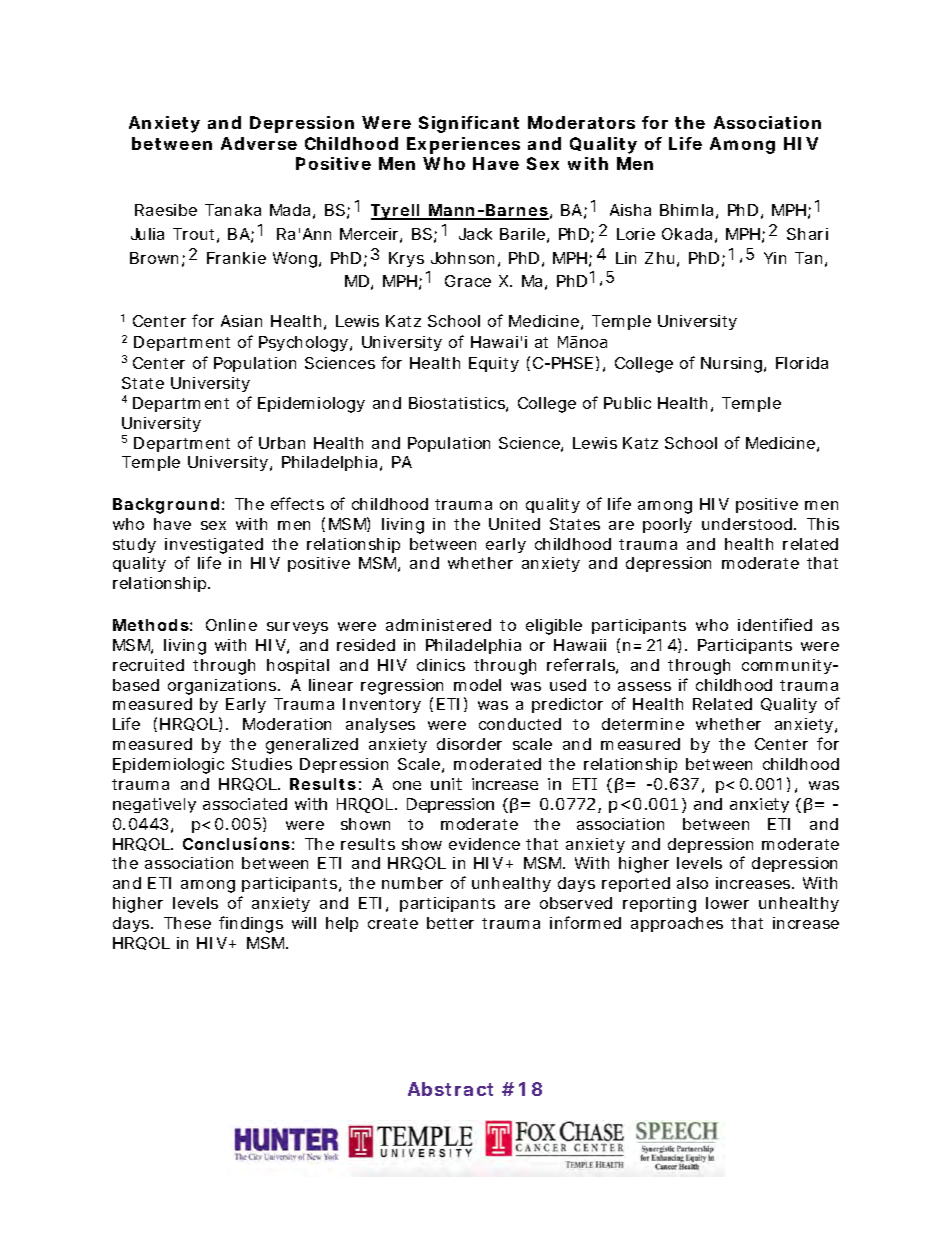  Describe the element at coordinates (251, 924) in the document. I see `findings` at that location.
